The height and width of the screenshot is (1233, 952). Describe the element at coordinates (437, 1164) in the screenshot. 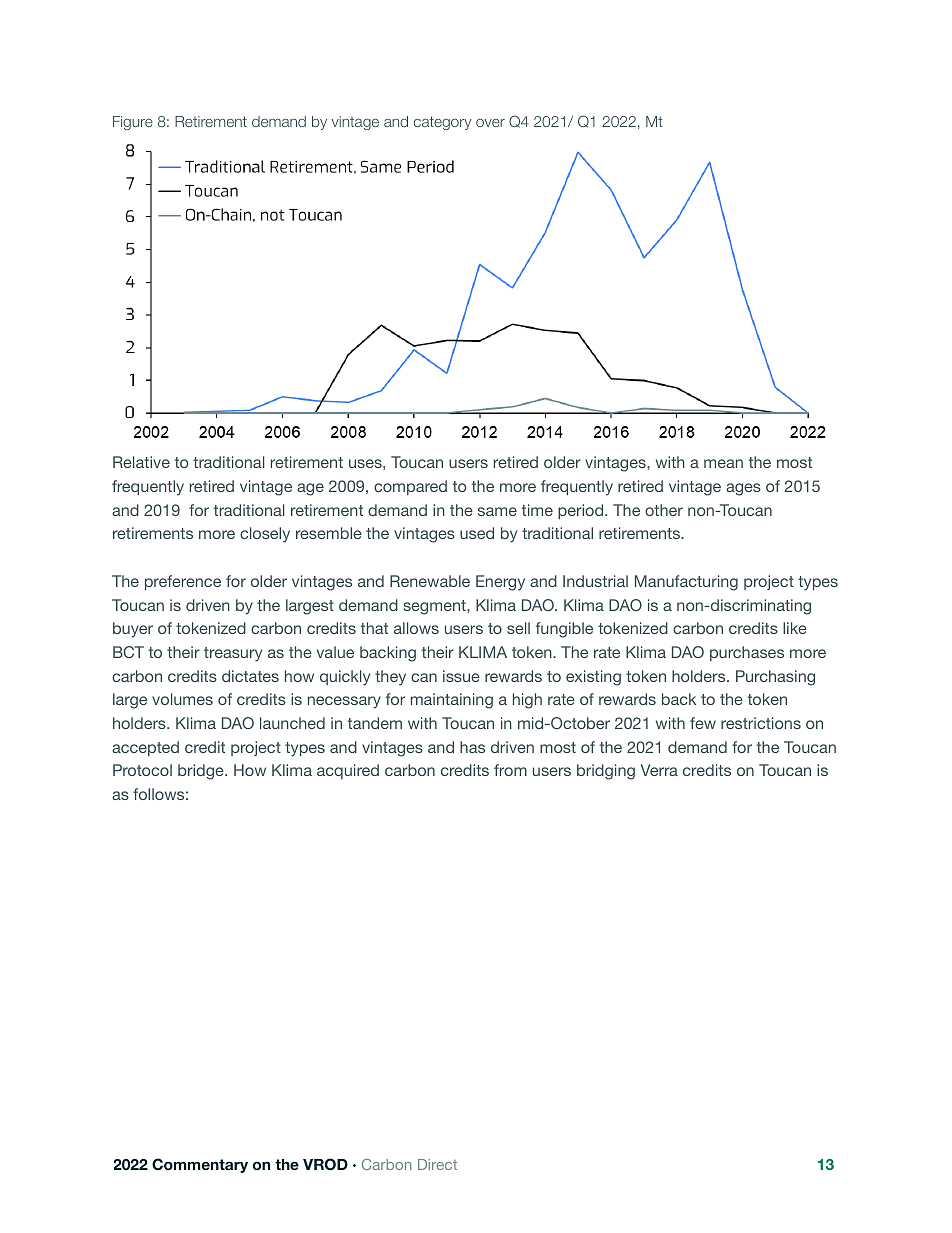

I see `Direct` at that location.
